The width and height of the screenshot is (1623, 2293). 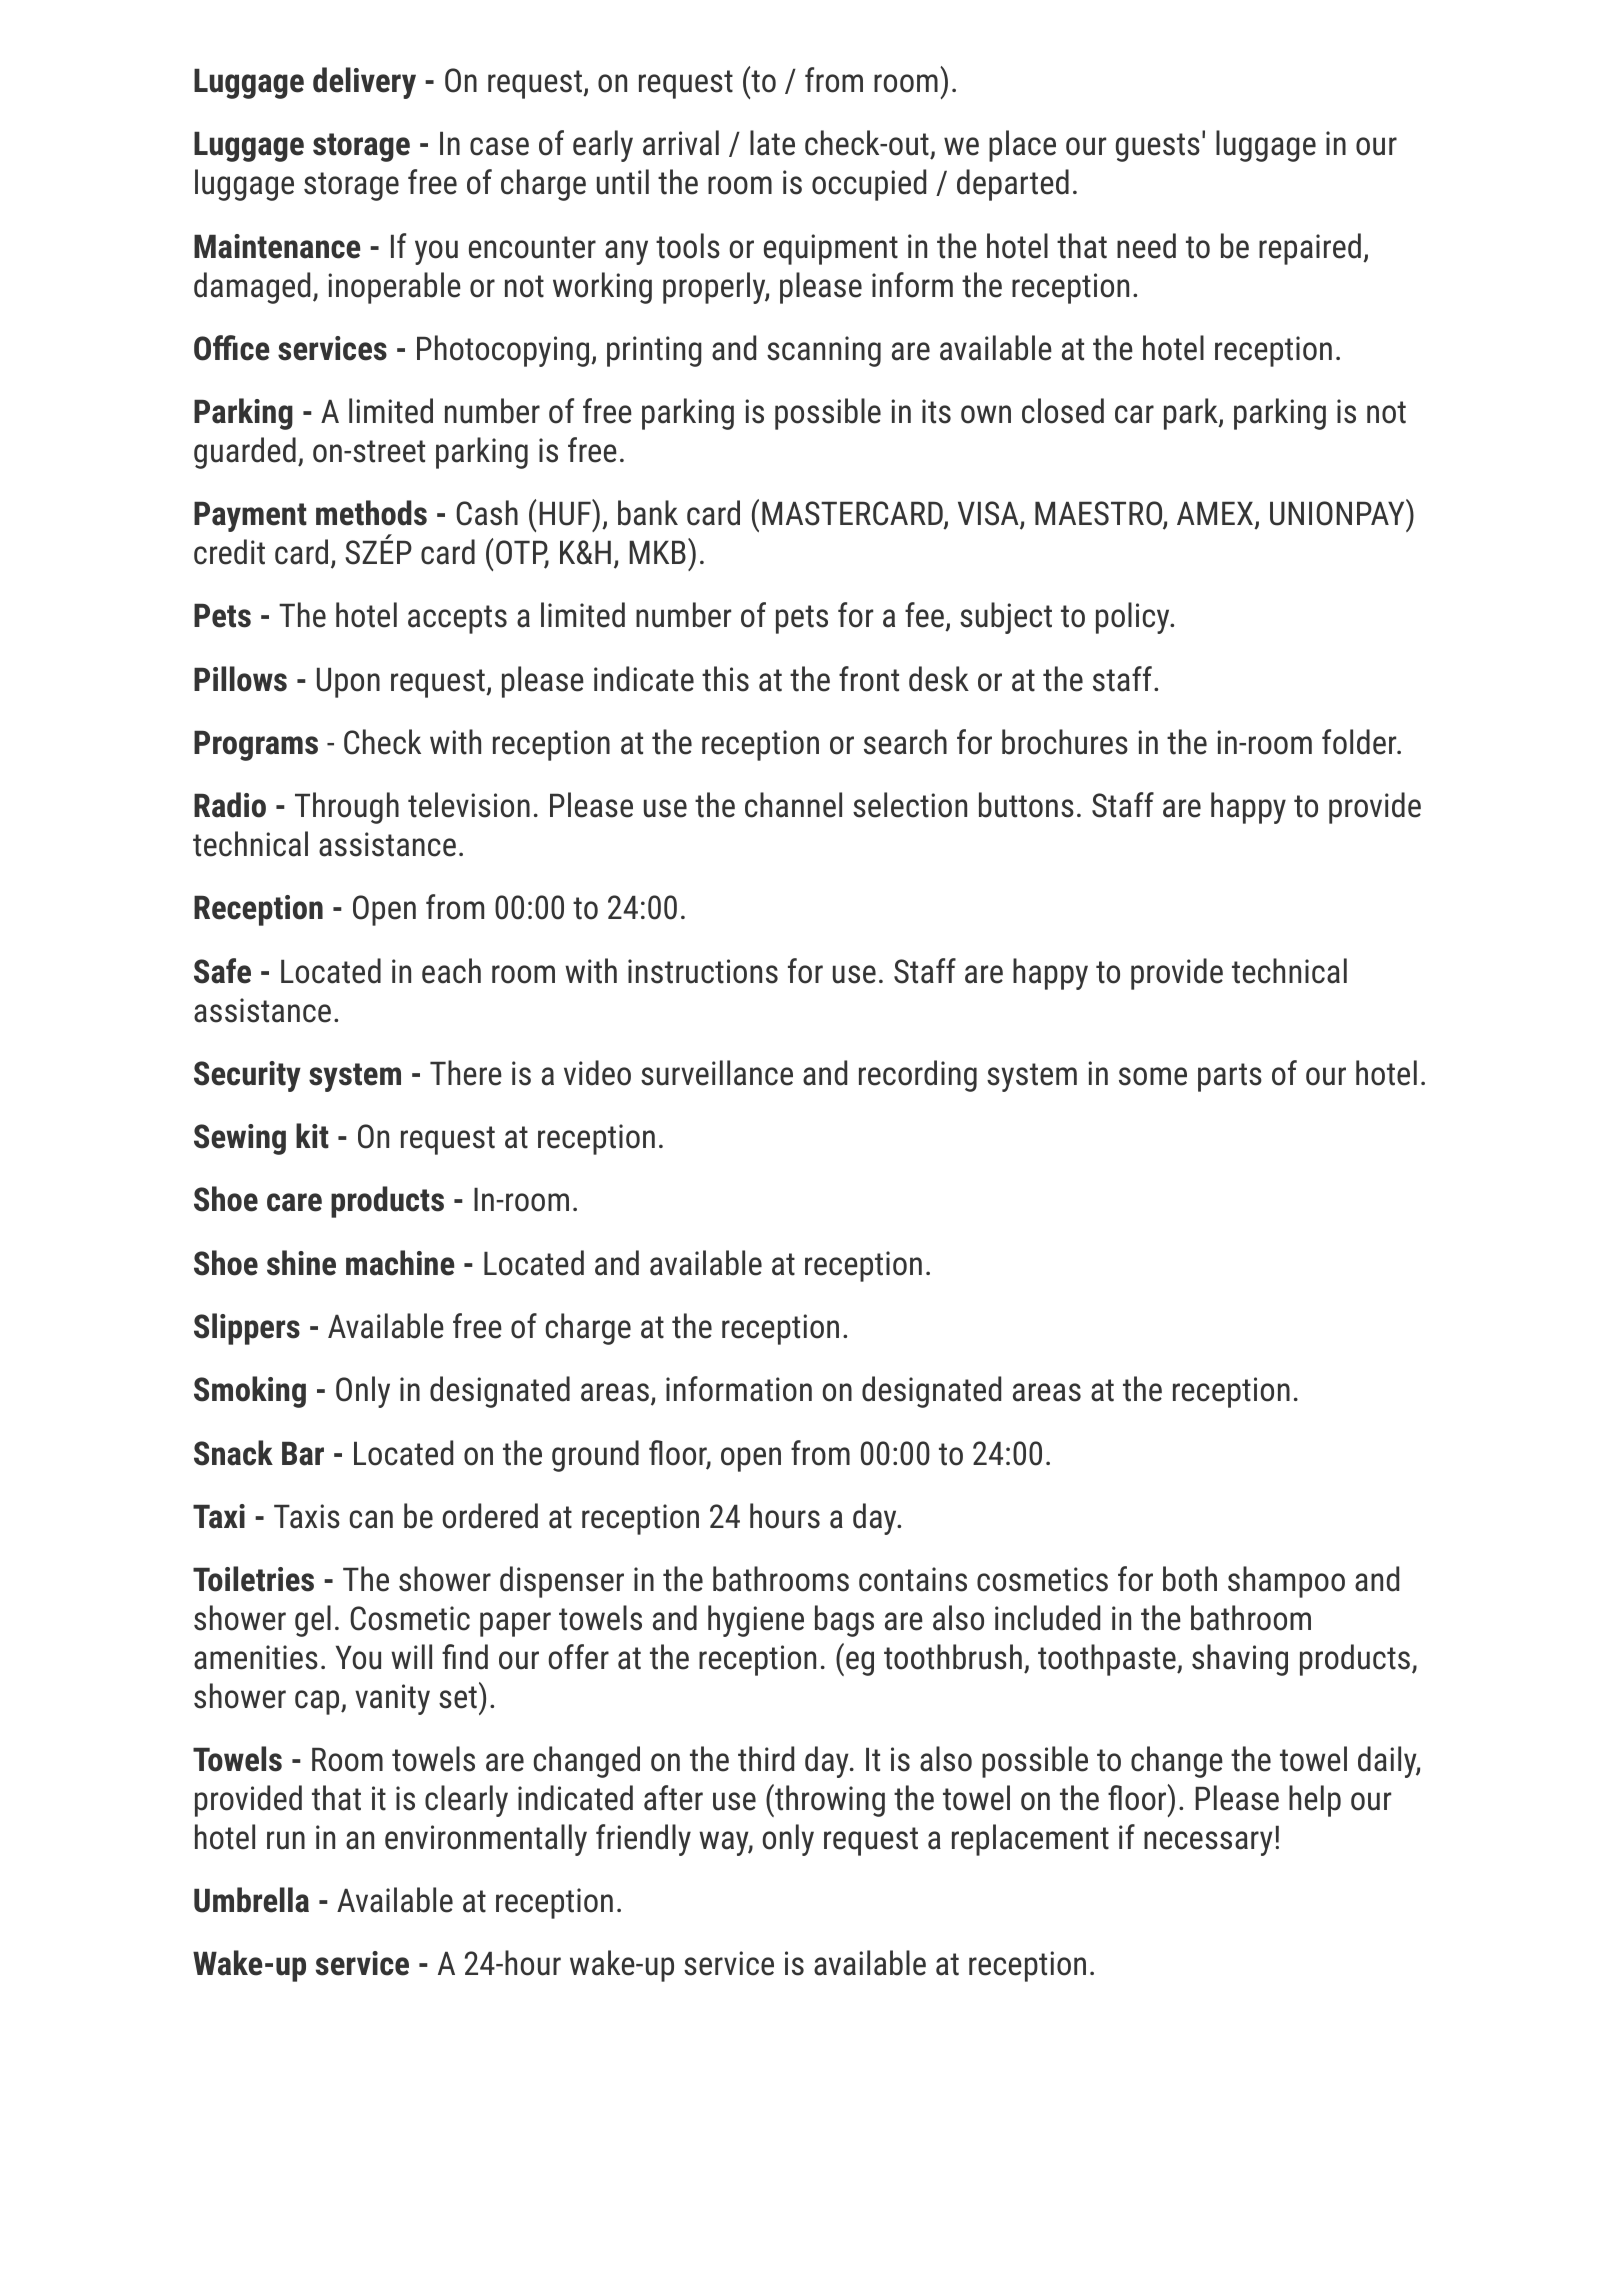 I want to click on Upon, so click(x=348, y=683).
